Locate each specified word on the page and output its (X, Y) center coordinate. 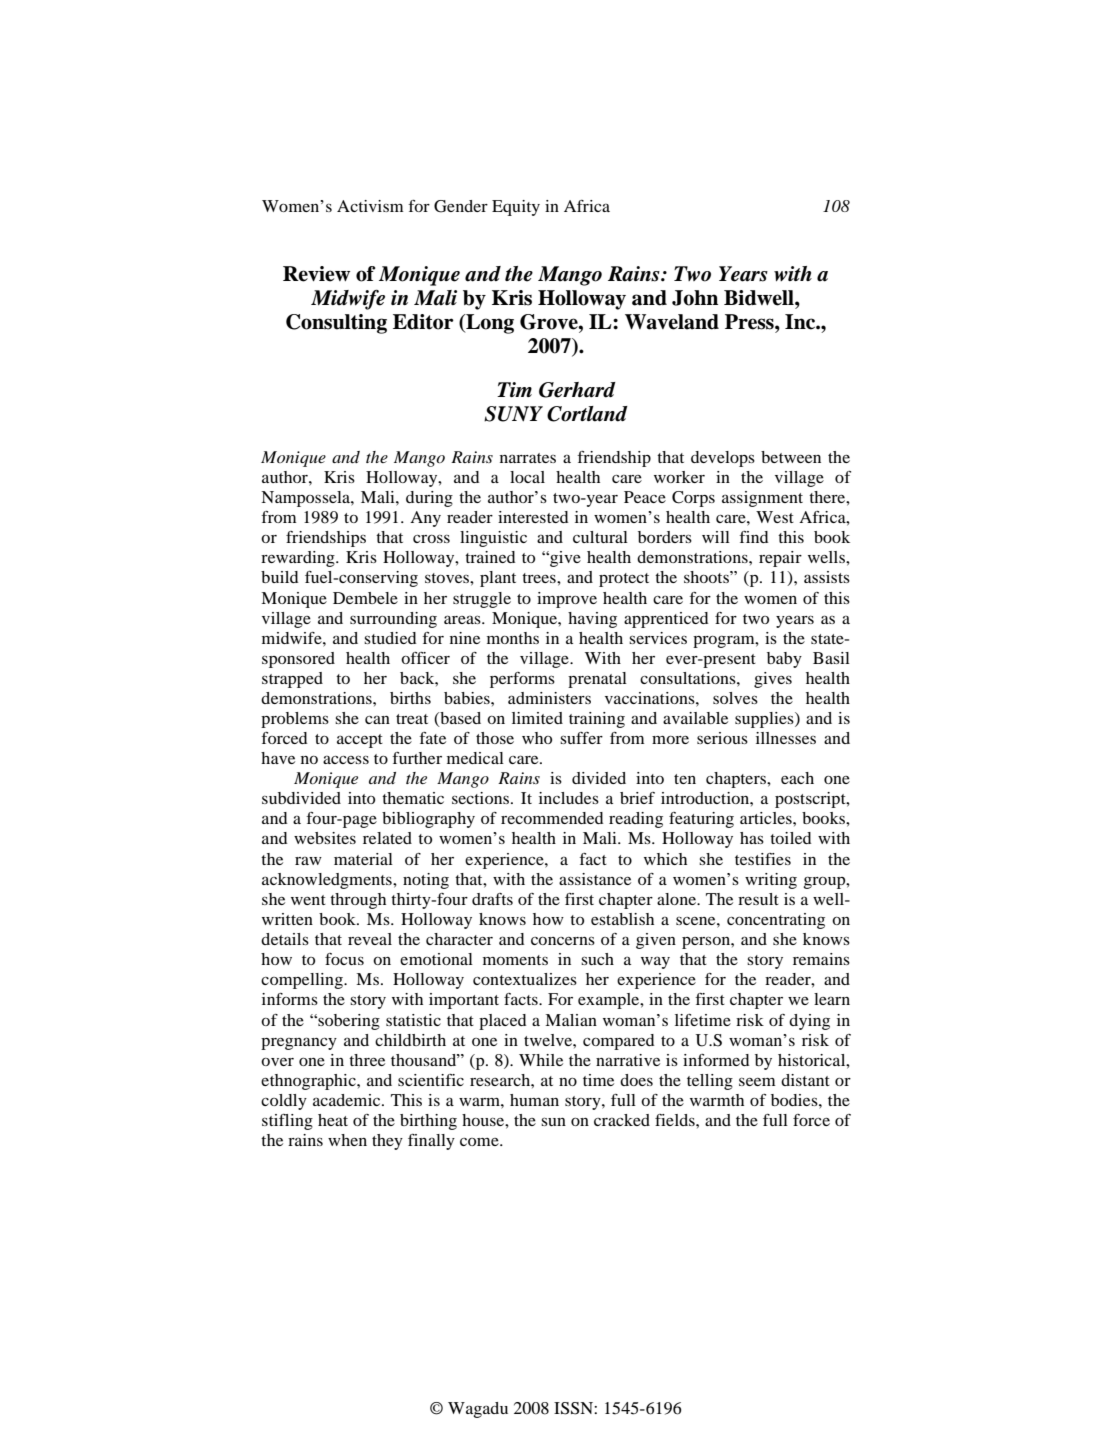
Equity (516, 208)
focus (344, 959)
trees (540, 578)
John (695, 298)
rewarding (299, 559)
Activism (370, 206)
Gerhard (577, 390)
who (537, 738)
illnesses (786, 738)
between (791, 457)
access (346, 759)
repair (780, 559)
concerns (563, 940)
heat (333, 1120)
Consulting (336, 324)
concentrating (776, 921)
